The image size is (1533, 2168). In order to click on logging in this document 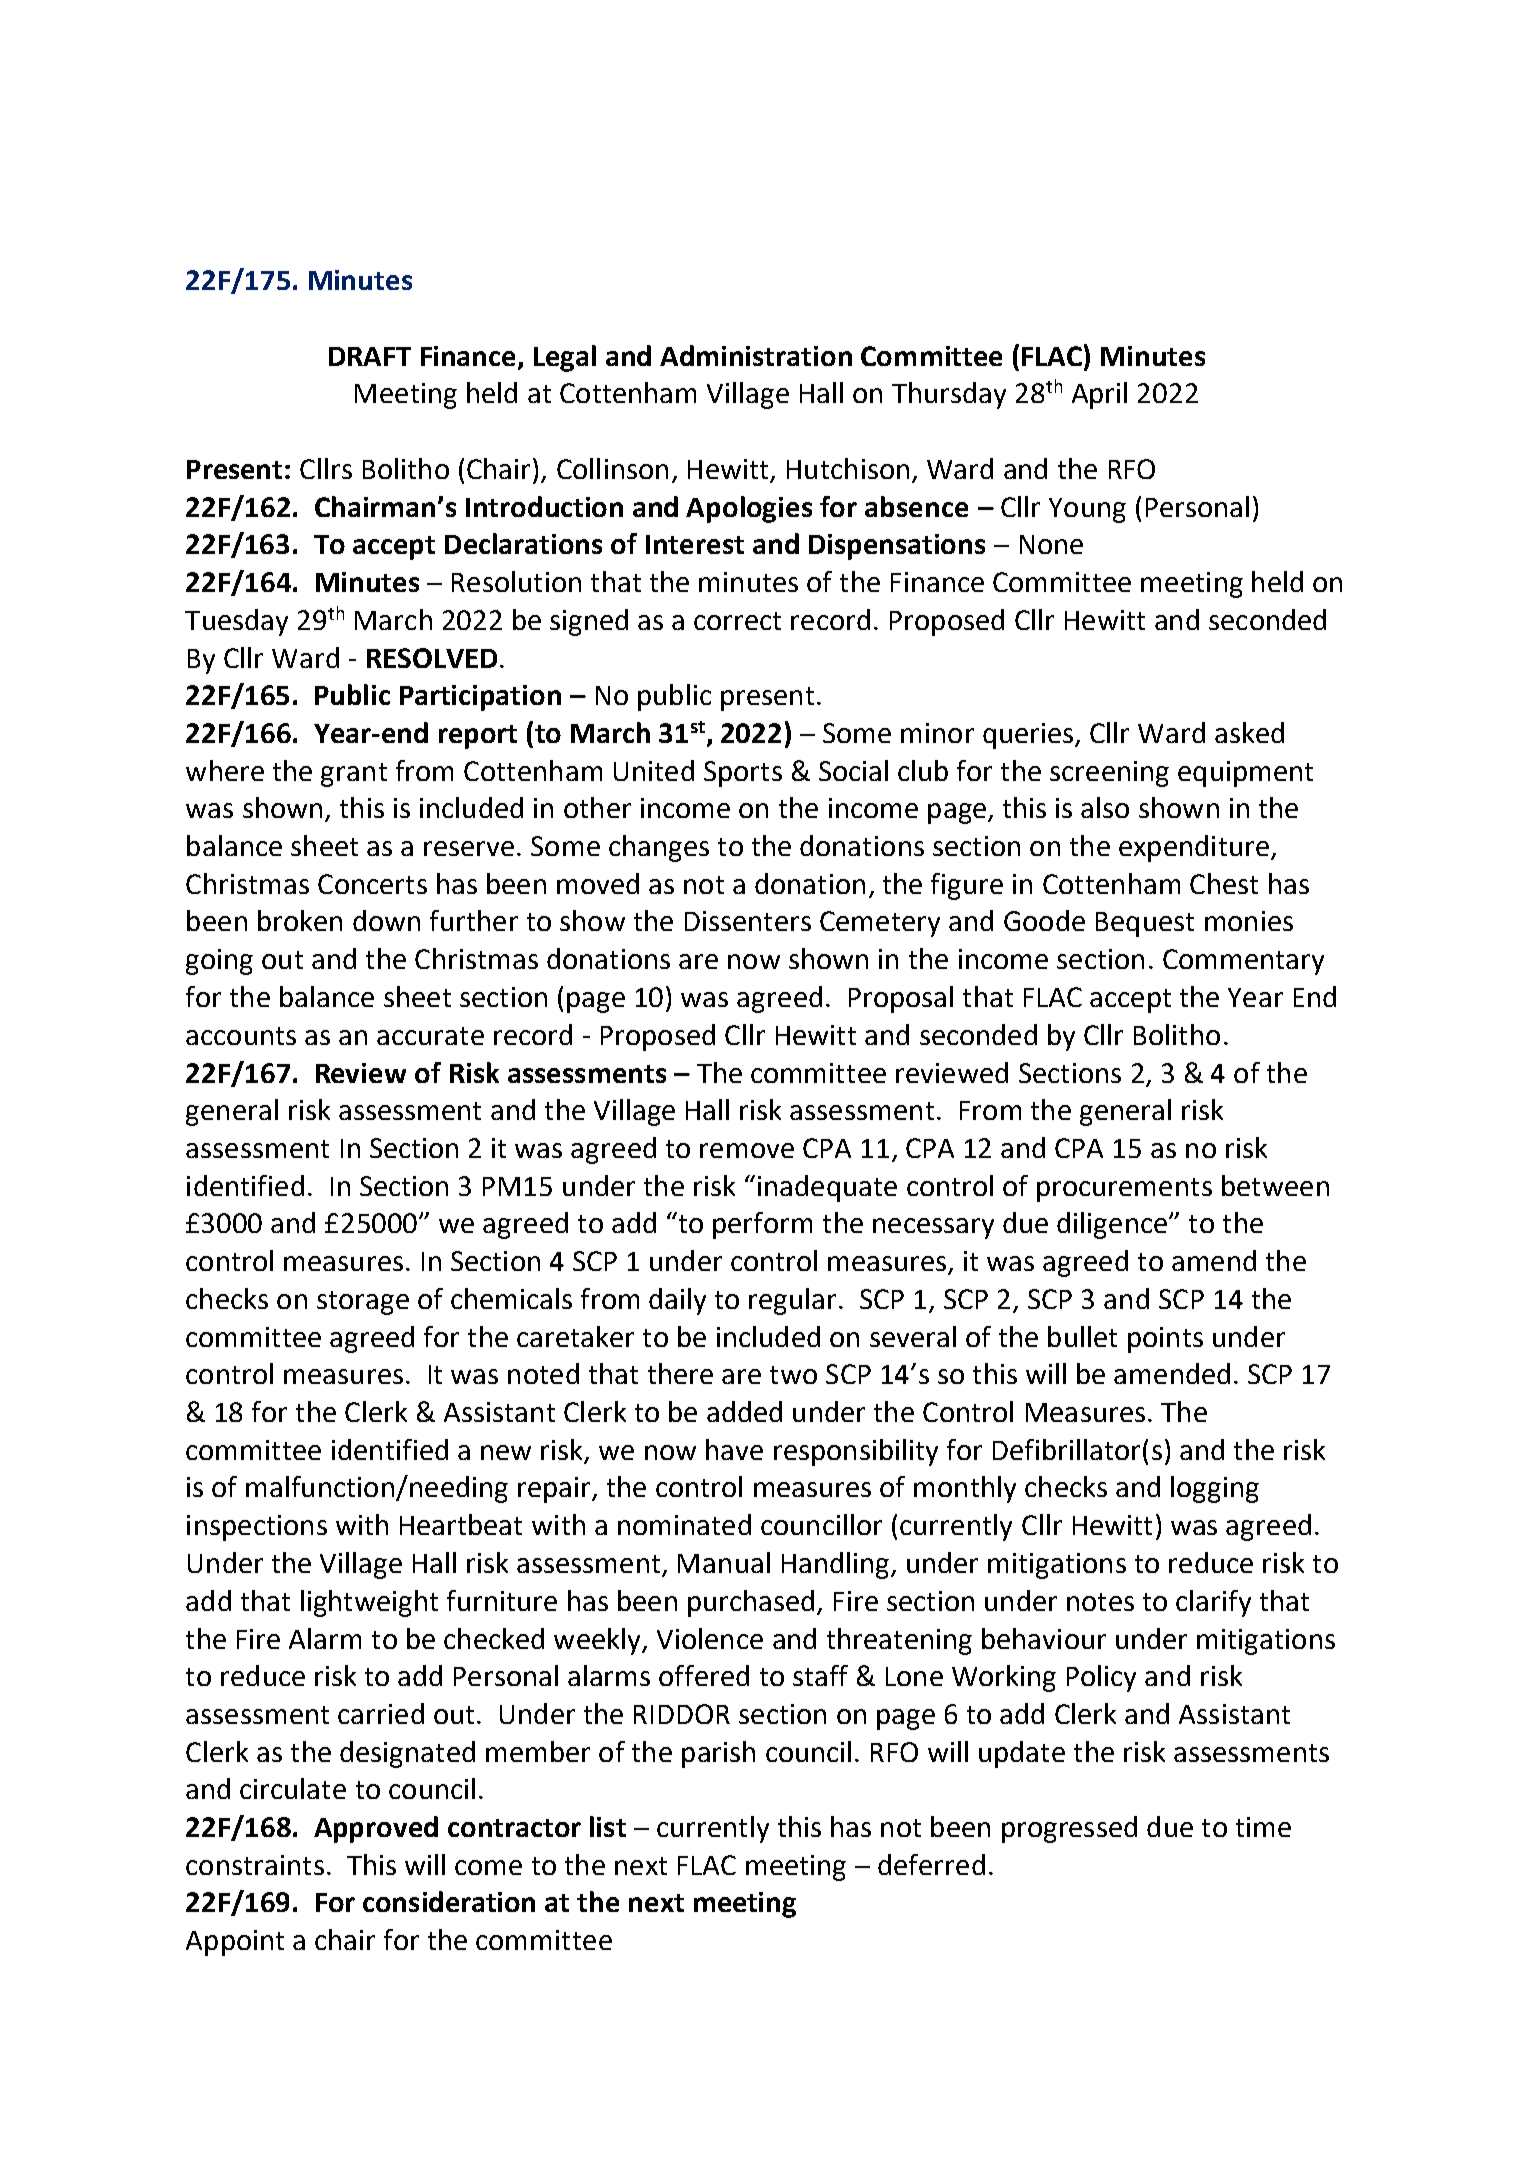, I will do `click(1215, 1489)`.
